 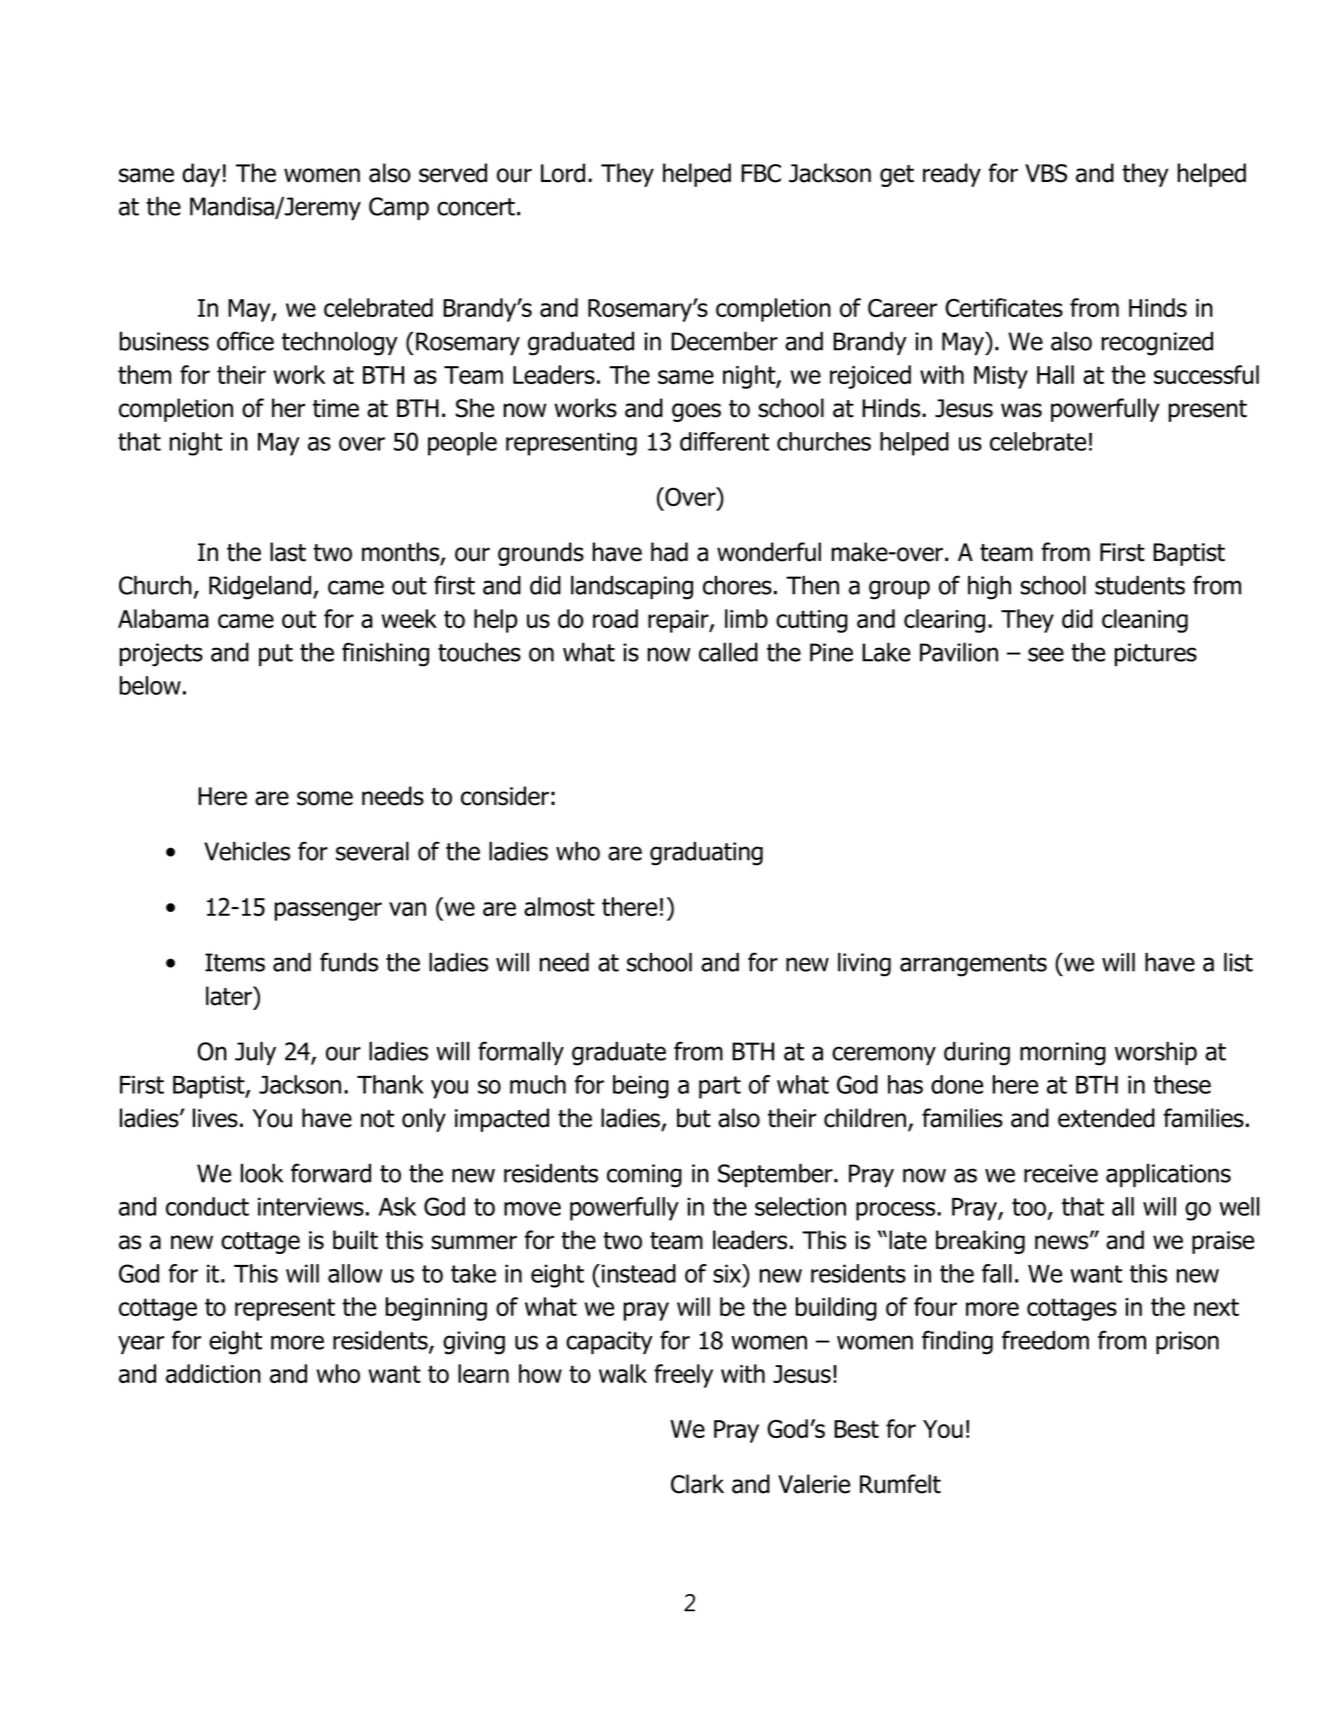 What do you see at coordinates (201, 175) in the image?
I see `day` at bounding box center [201, 175].
